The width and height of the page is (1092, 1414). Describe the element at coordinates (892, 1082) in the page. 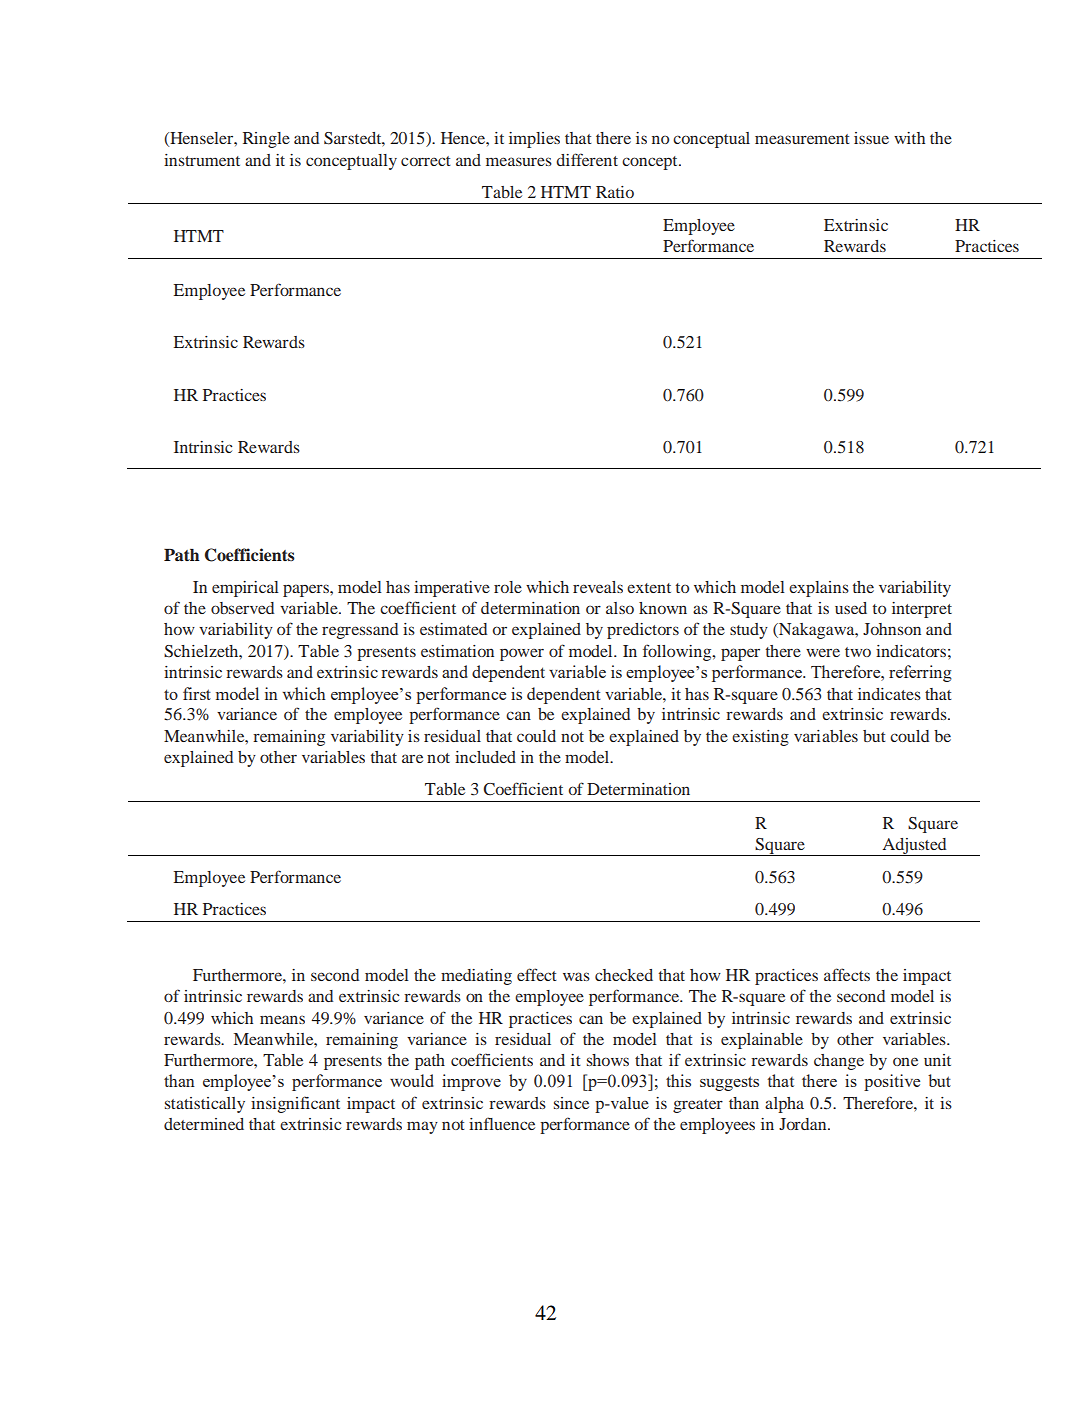

I see `positive` at that location.
